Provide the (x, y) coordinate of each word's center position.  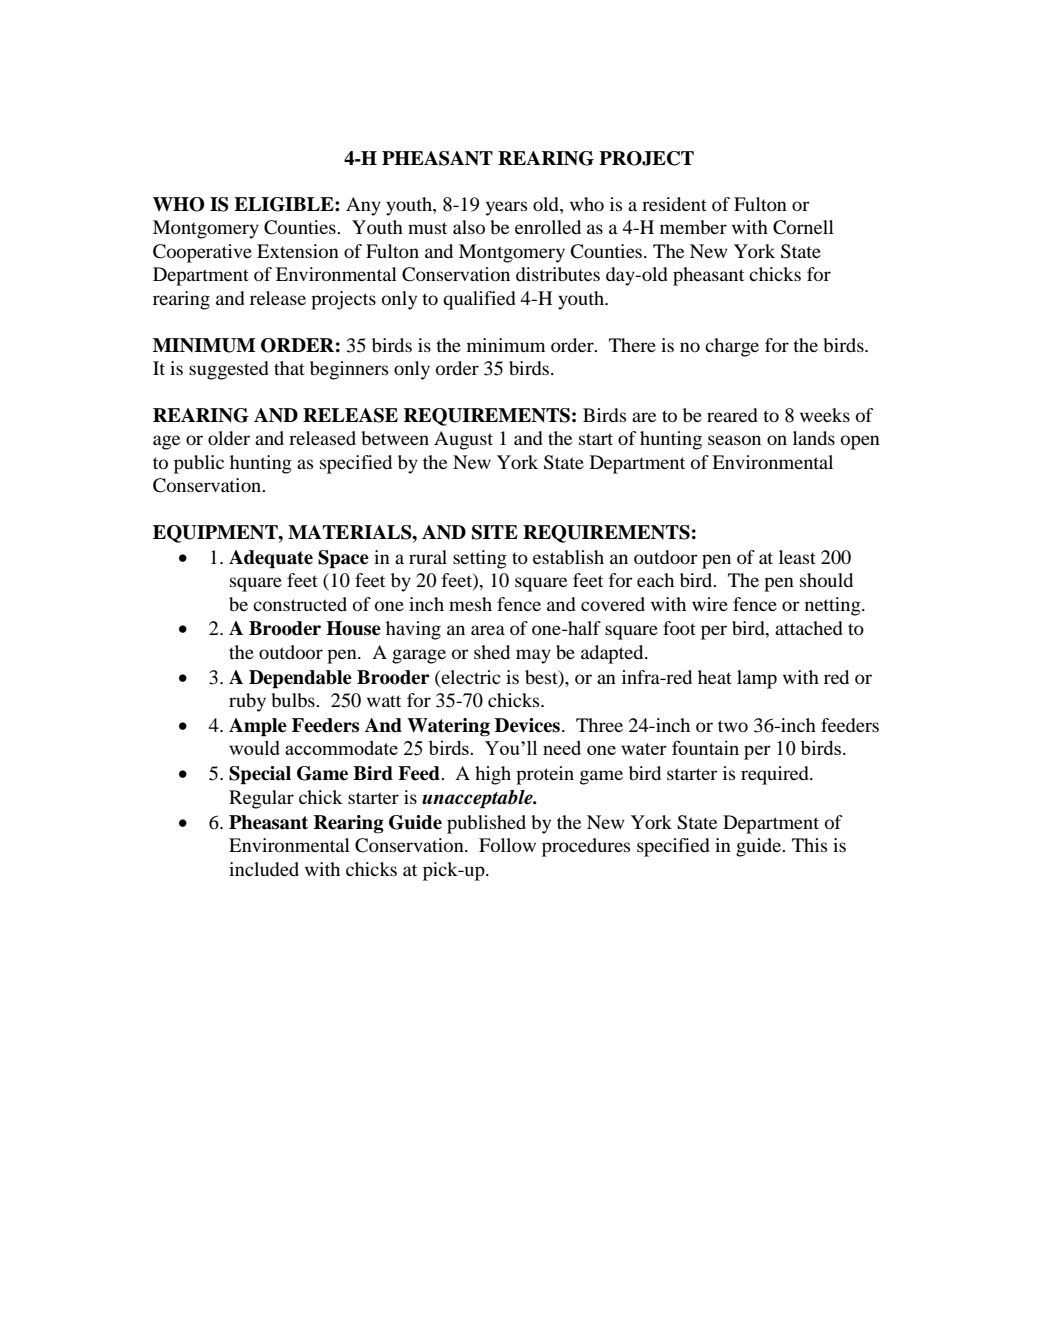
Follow (507, 845)
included (264, 869)
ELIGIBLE (285, 204)
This (809, 845)
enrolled (548, 227)
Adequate (271, 559)
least (797, 557)
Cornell (803, 227)
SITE (495, 532)
